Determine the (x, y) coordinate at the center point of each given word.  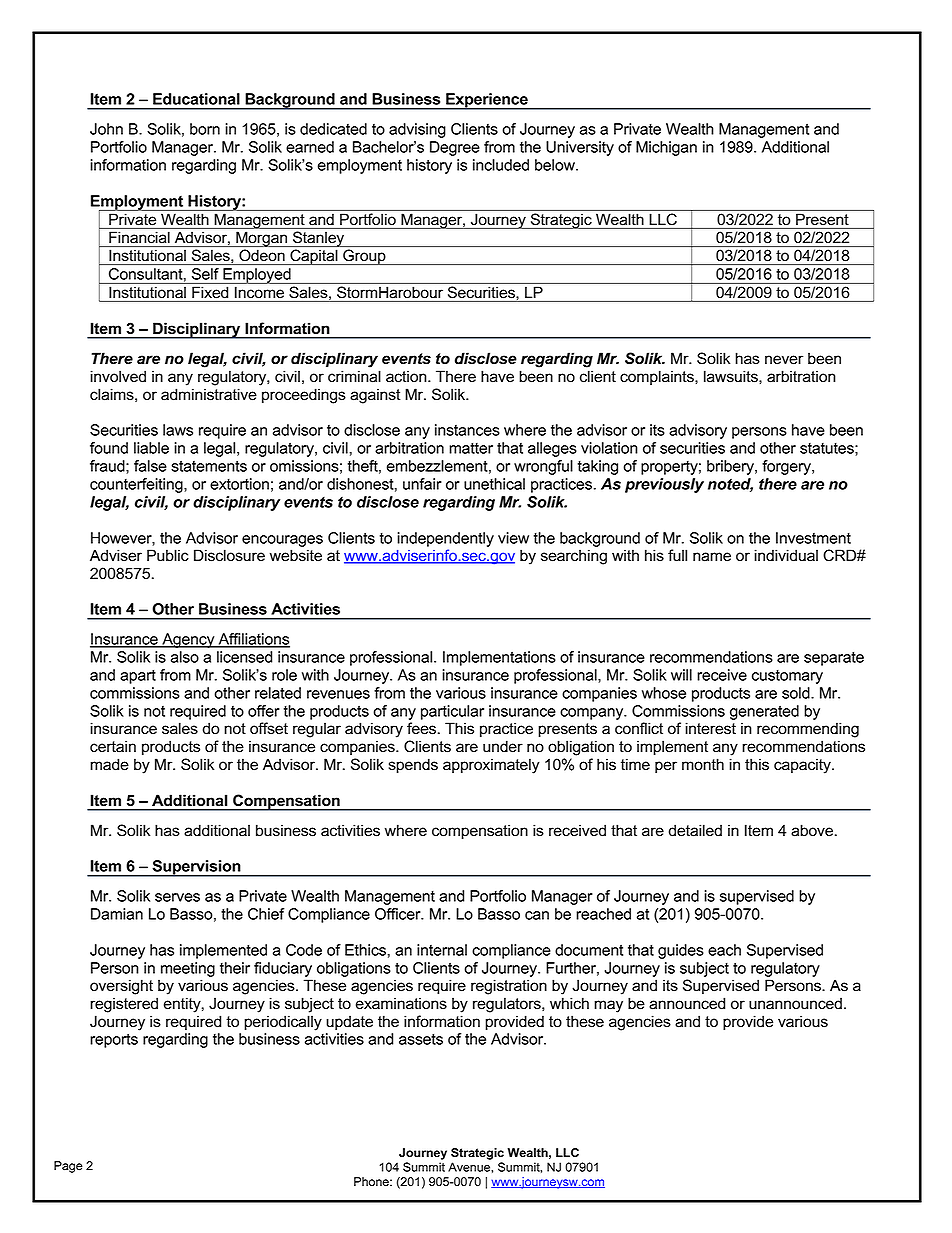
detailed (695, 830)
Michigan (666, 148)
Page (68, 1167)
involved (118, 376)
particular (452, 712)
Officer (399, 914)
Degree (455, 148)
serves (177, 897)
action (407, 376)
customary (787, 677)
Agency (188, 640)
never (784, 360)
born (205, 129)
